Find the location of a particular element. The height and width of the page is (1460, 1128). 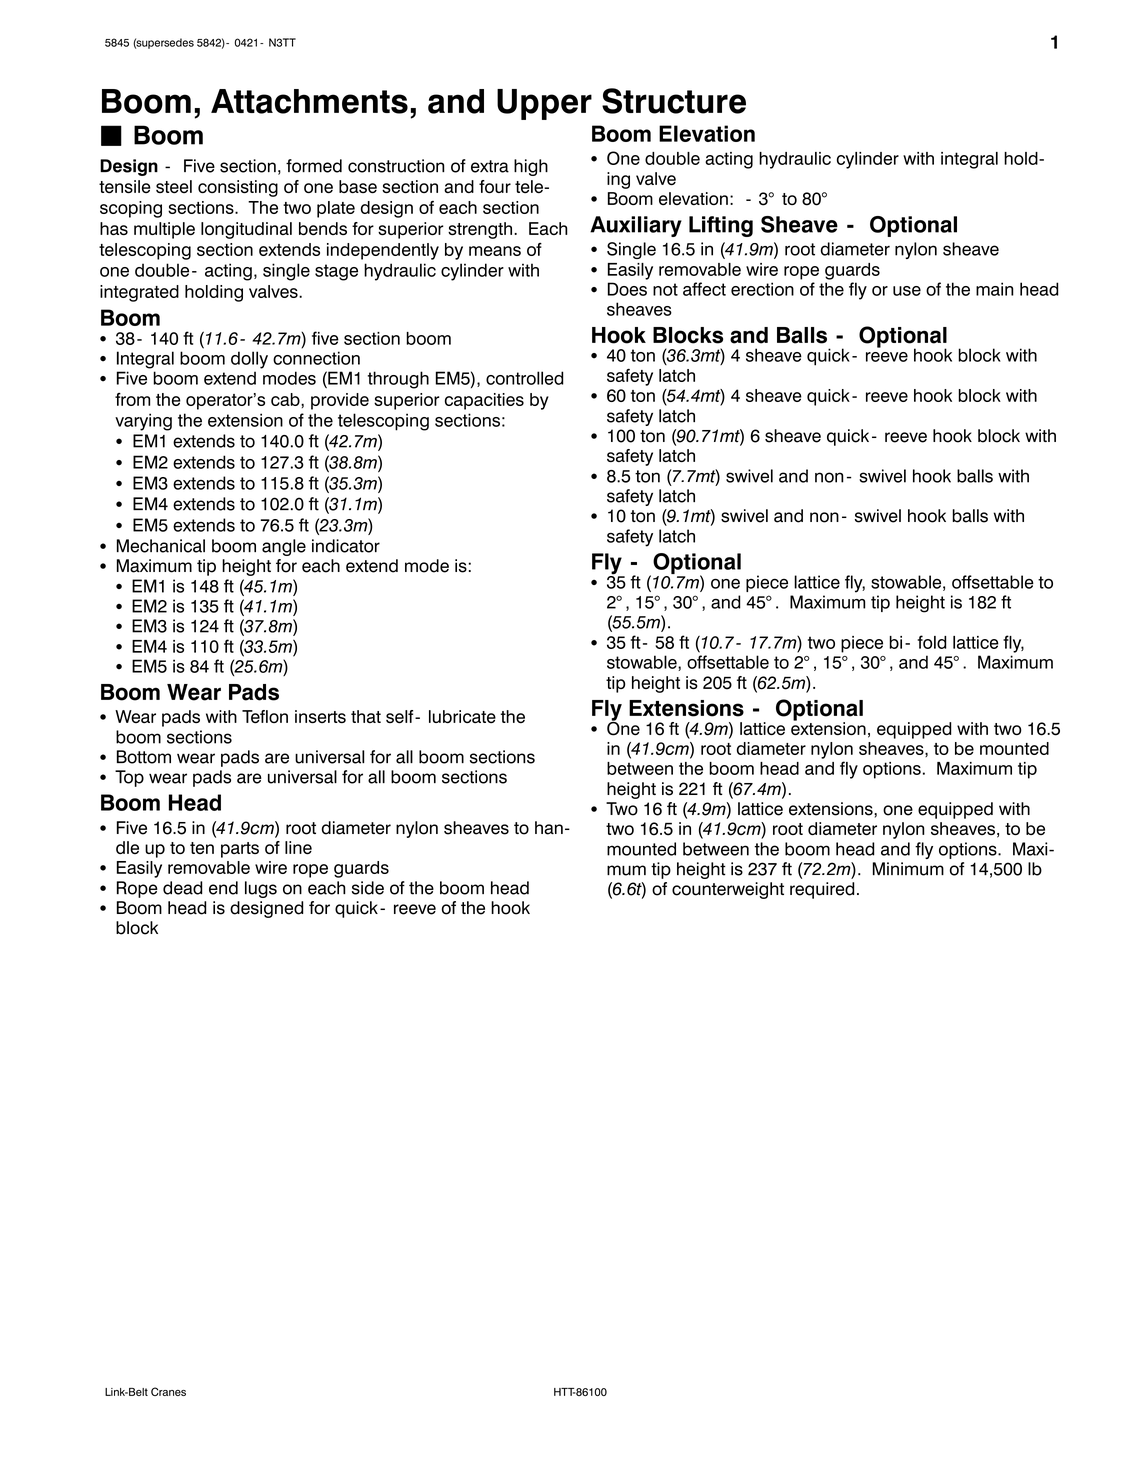

lubricate is located at coordinates (462, 717).
